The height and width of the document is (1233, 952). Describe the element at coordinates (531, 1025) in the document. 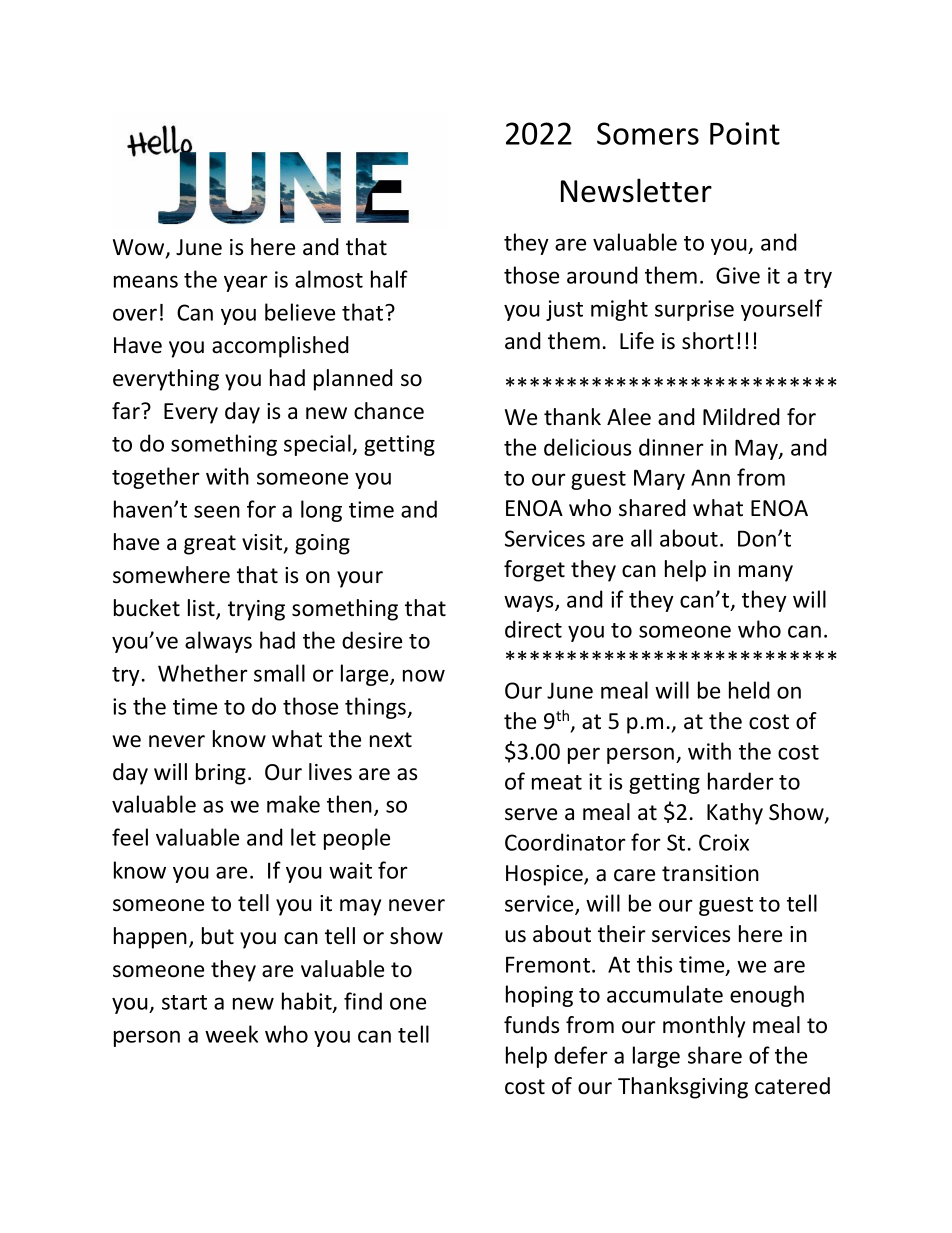

I see `funds` at that location.
